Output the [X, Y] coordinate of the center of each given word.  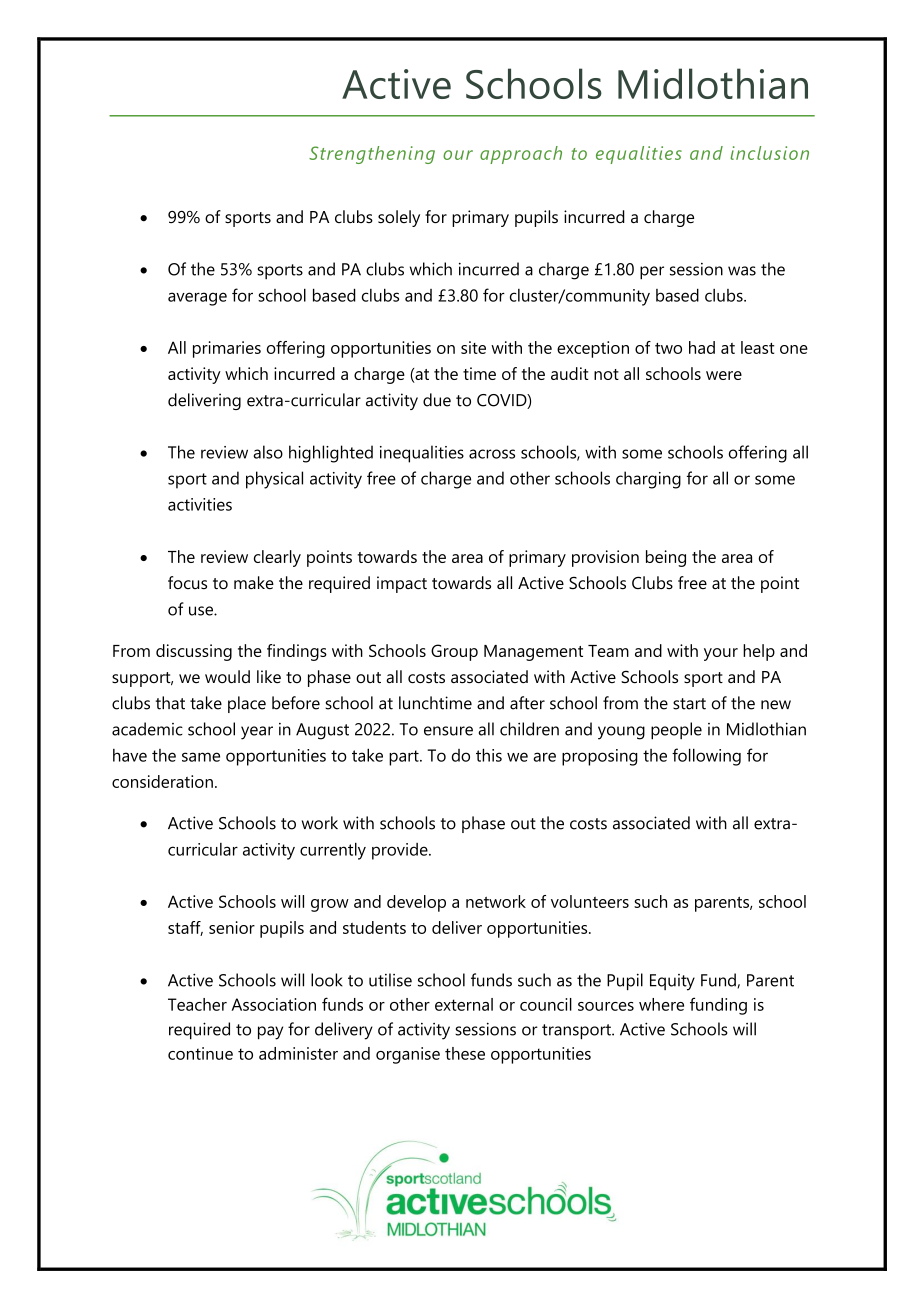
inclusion [769, 153]
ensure [448, 731]
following [706, 757]
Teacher [197, 1004]
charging [648, 480]
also [268, 452]
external [464, 1004]
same [201, 757]
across [492, 454]
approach [521, 155]
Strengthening [372, 155]
